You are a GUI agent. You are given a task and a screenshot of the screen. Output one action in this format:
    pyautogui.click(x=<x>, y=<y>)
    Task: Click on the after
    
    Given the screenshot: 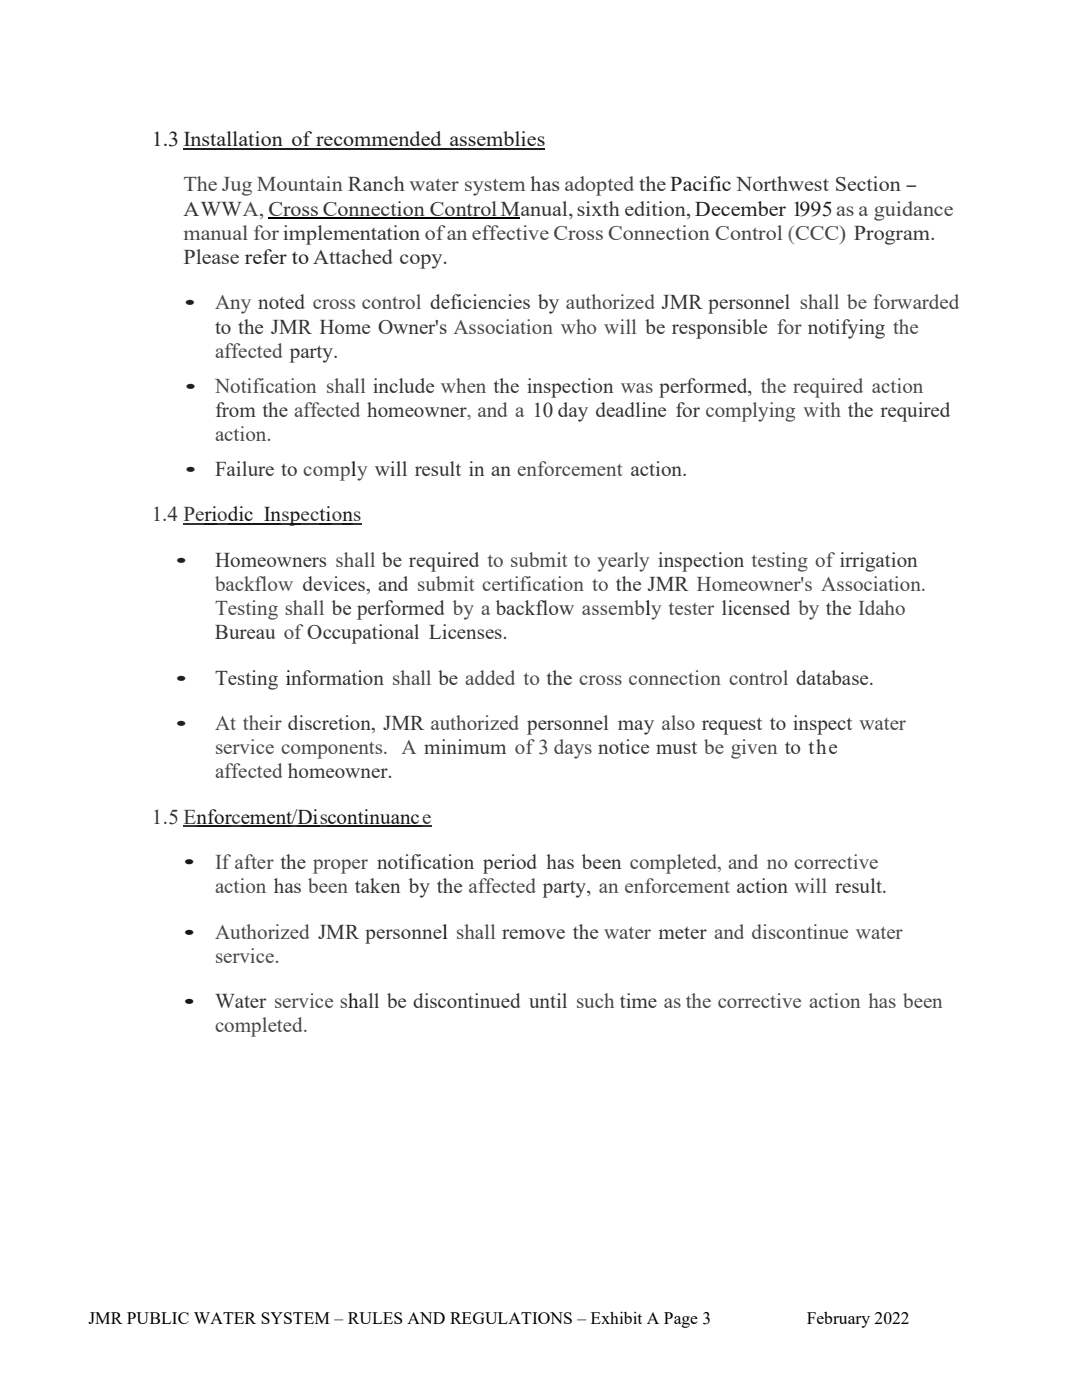 What is the action you would take?
    pyautogui.click(x=254, y=861)
